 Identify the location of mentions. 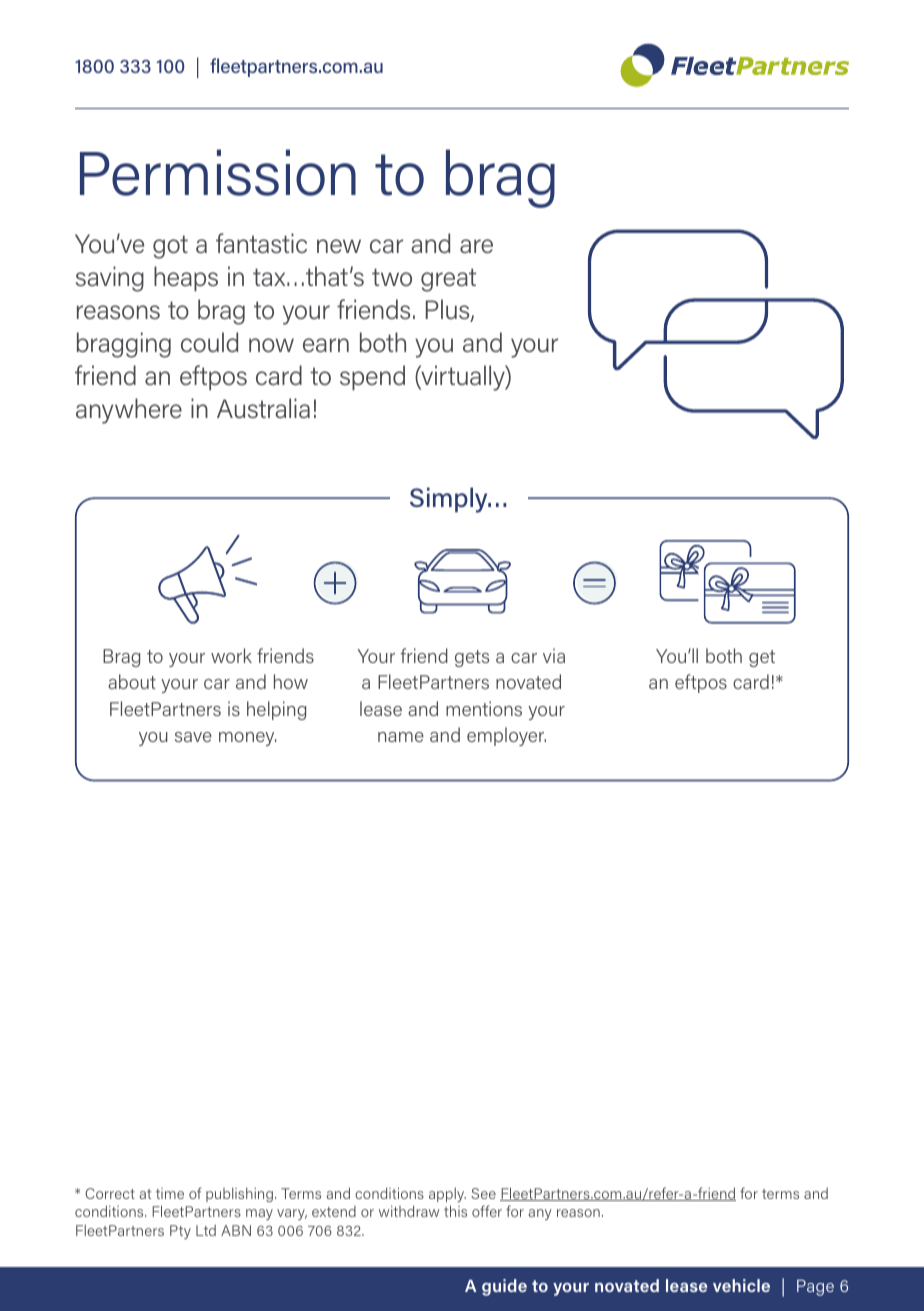
(484, 708).
